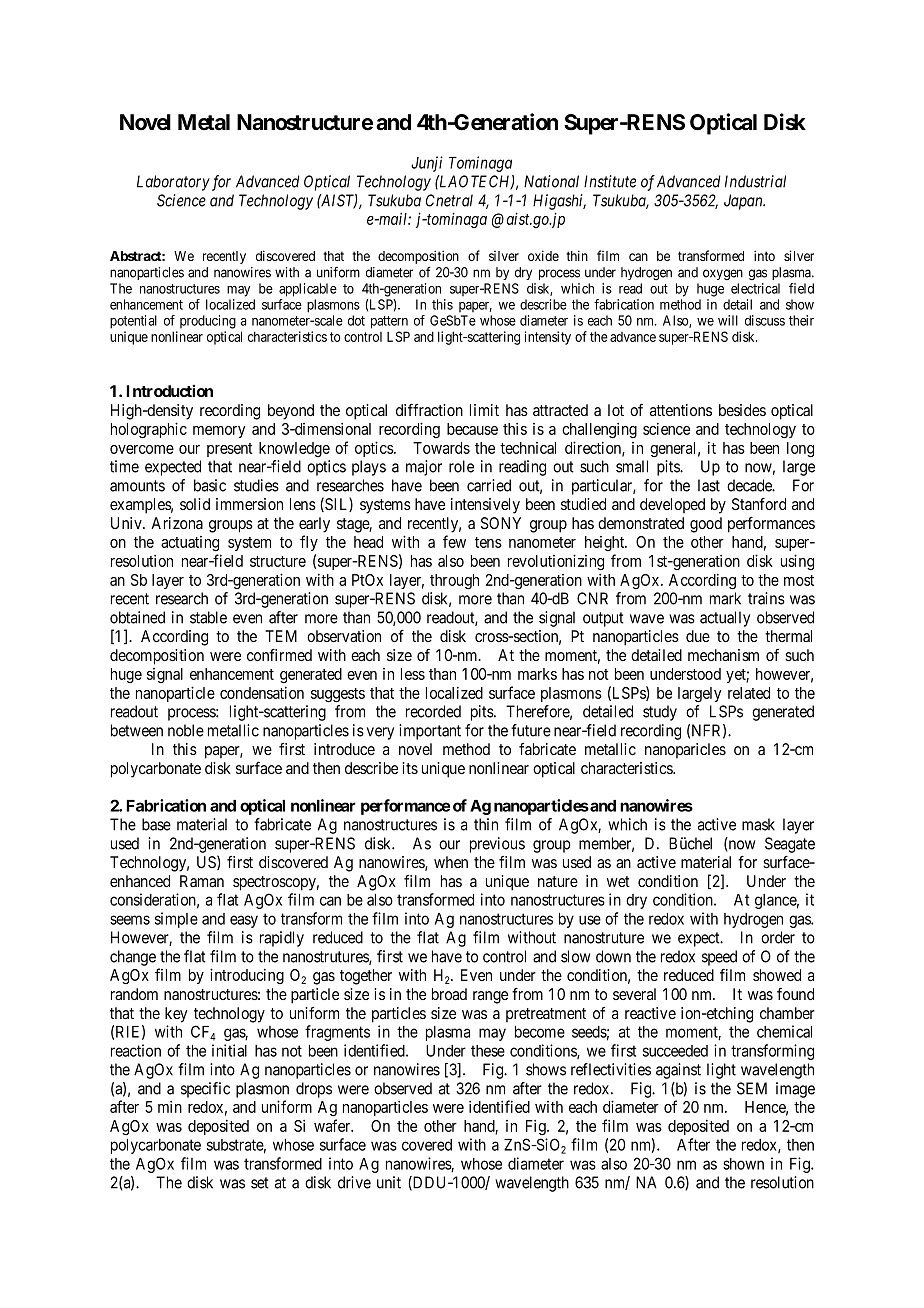 Image resolution: width=924 pixels, height=1308 pixels. Describe the element at coordinates (260, 1183) in the image. I see `set` at that location.
